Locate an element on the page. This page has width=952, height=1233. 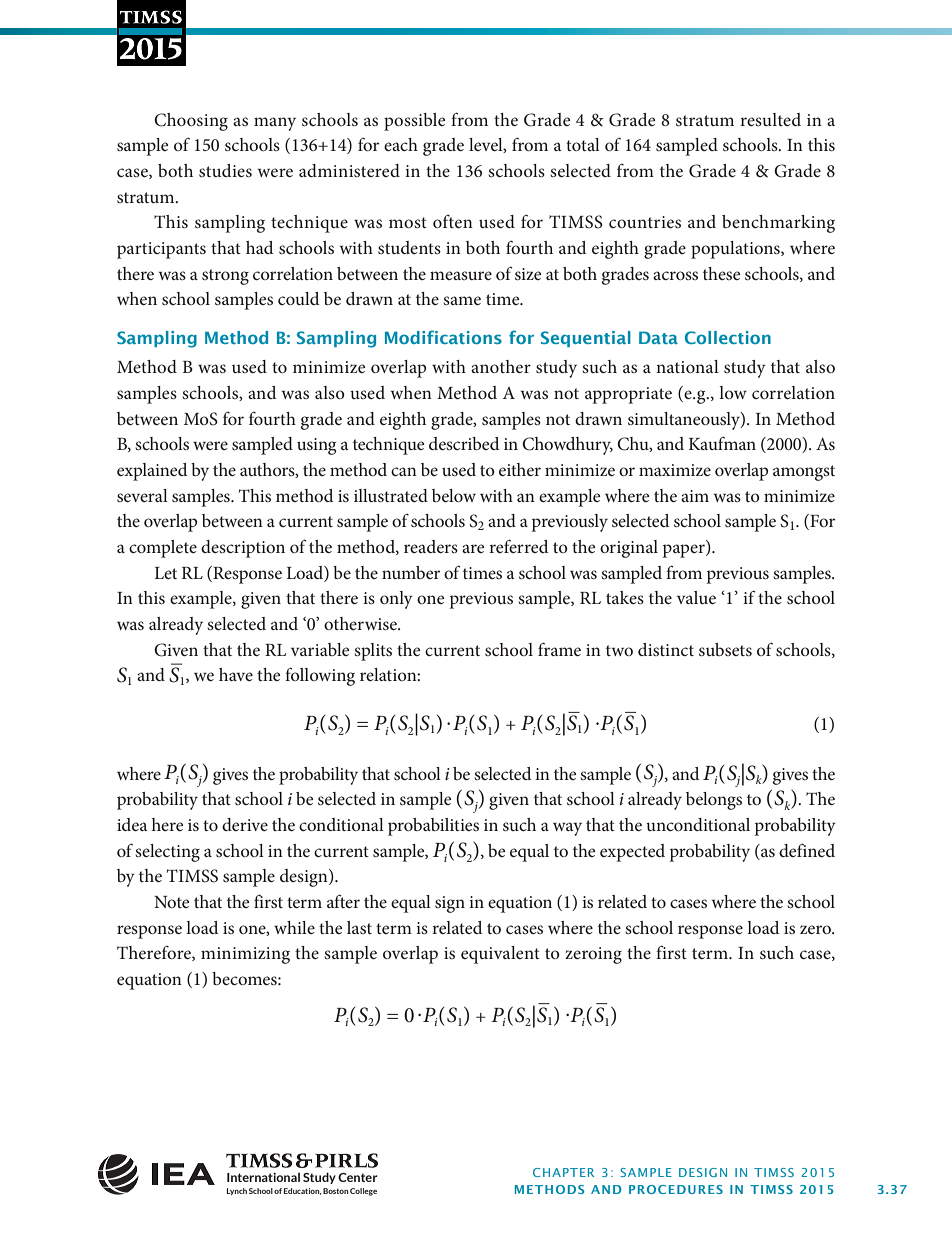
Lynch is located at coordinates (237, 1192).
